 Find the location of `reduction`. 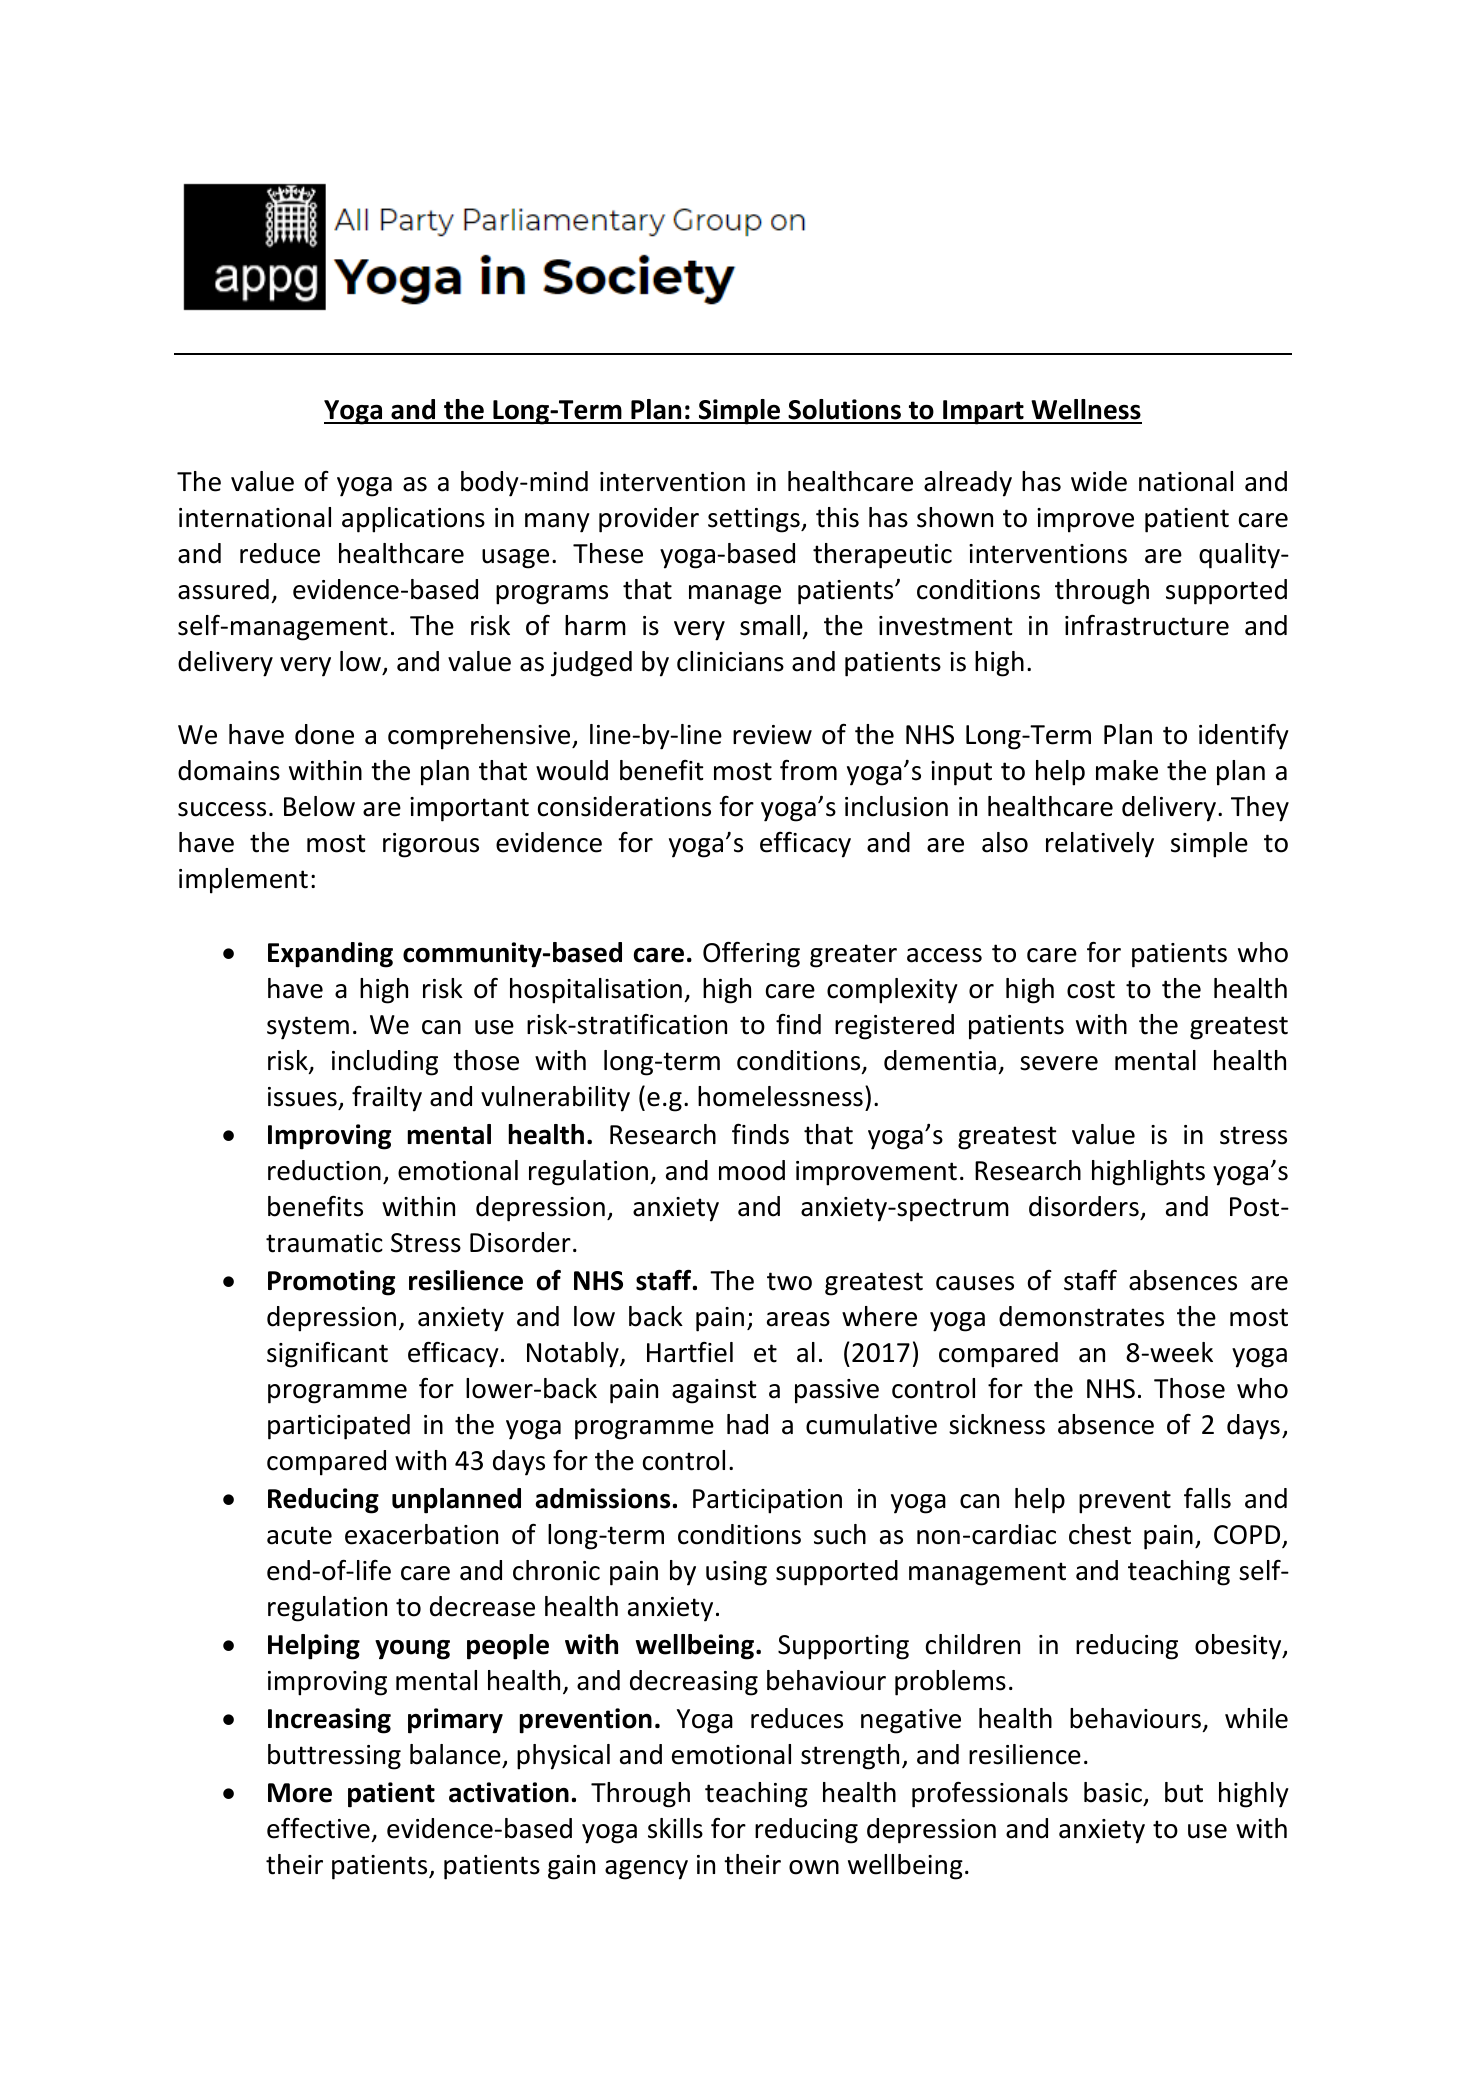

reduction is located at coordinates (324, 1170).
